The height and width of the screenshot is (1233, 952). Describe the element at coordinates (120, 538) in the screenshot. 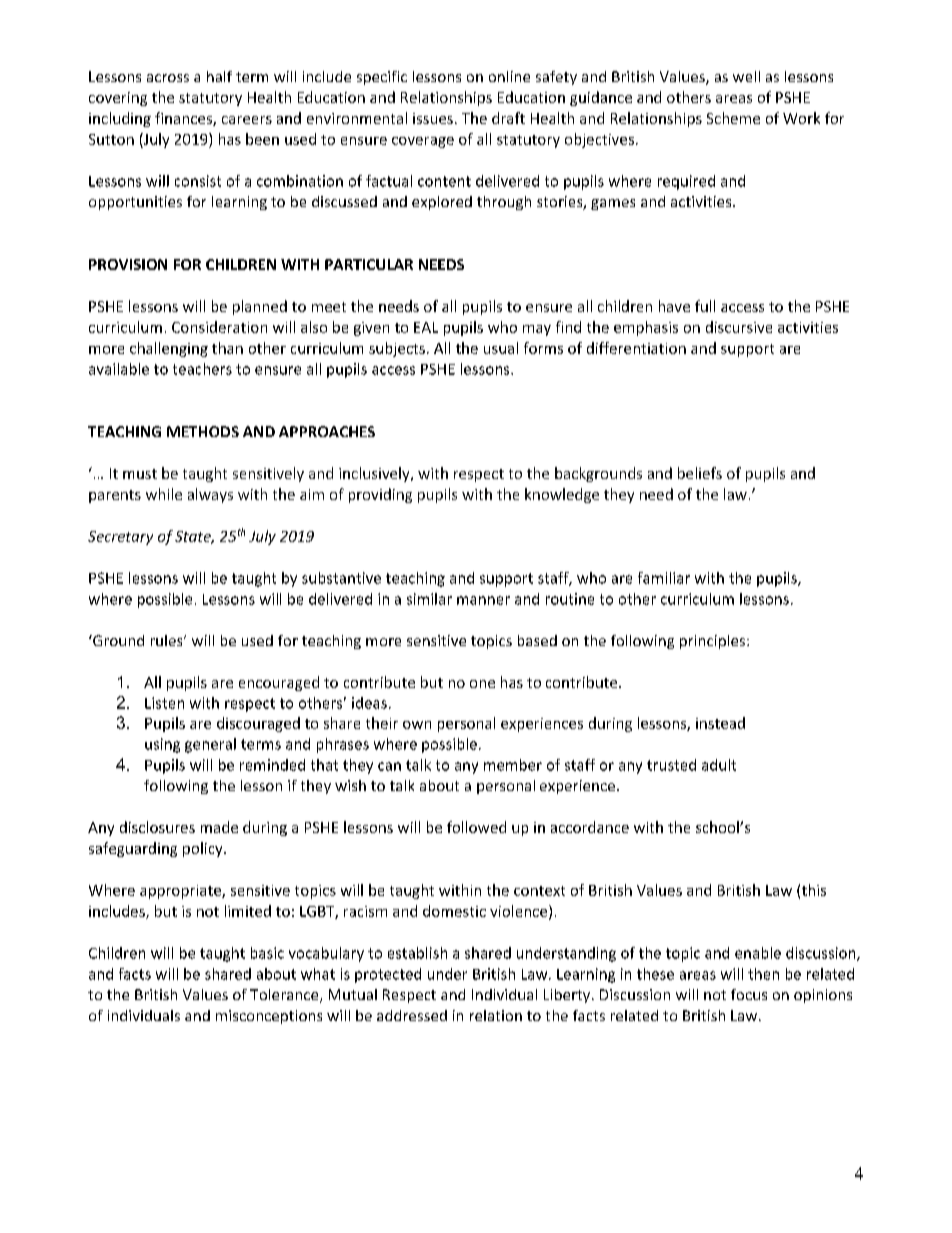

I see `Secretary` at that location.
